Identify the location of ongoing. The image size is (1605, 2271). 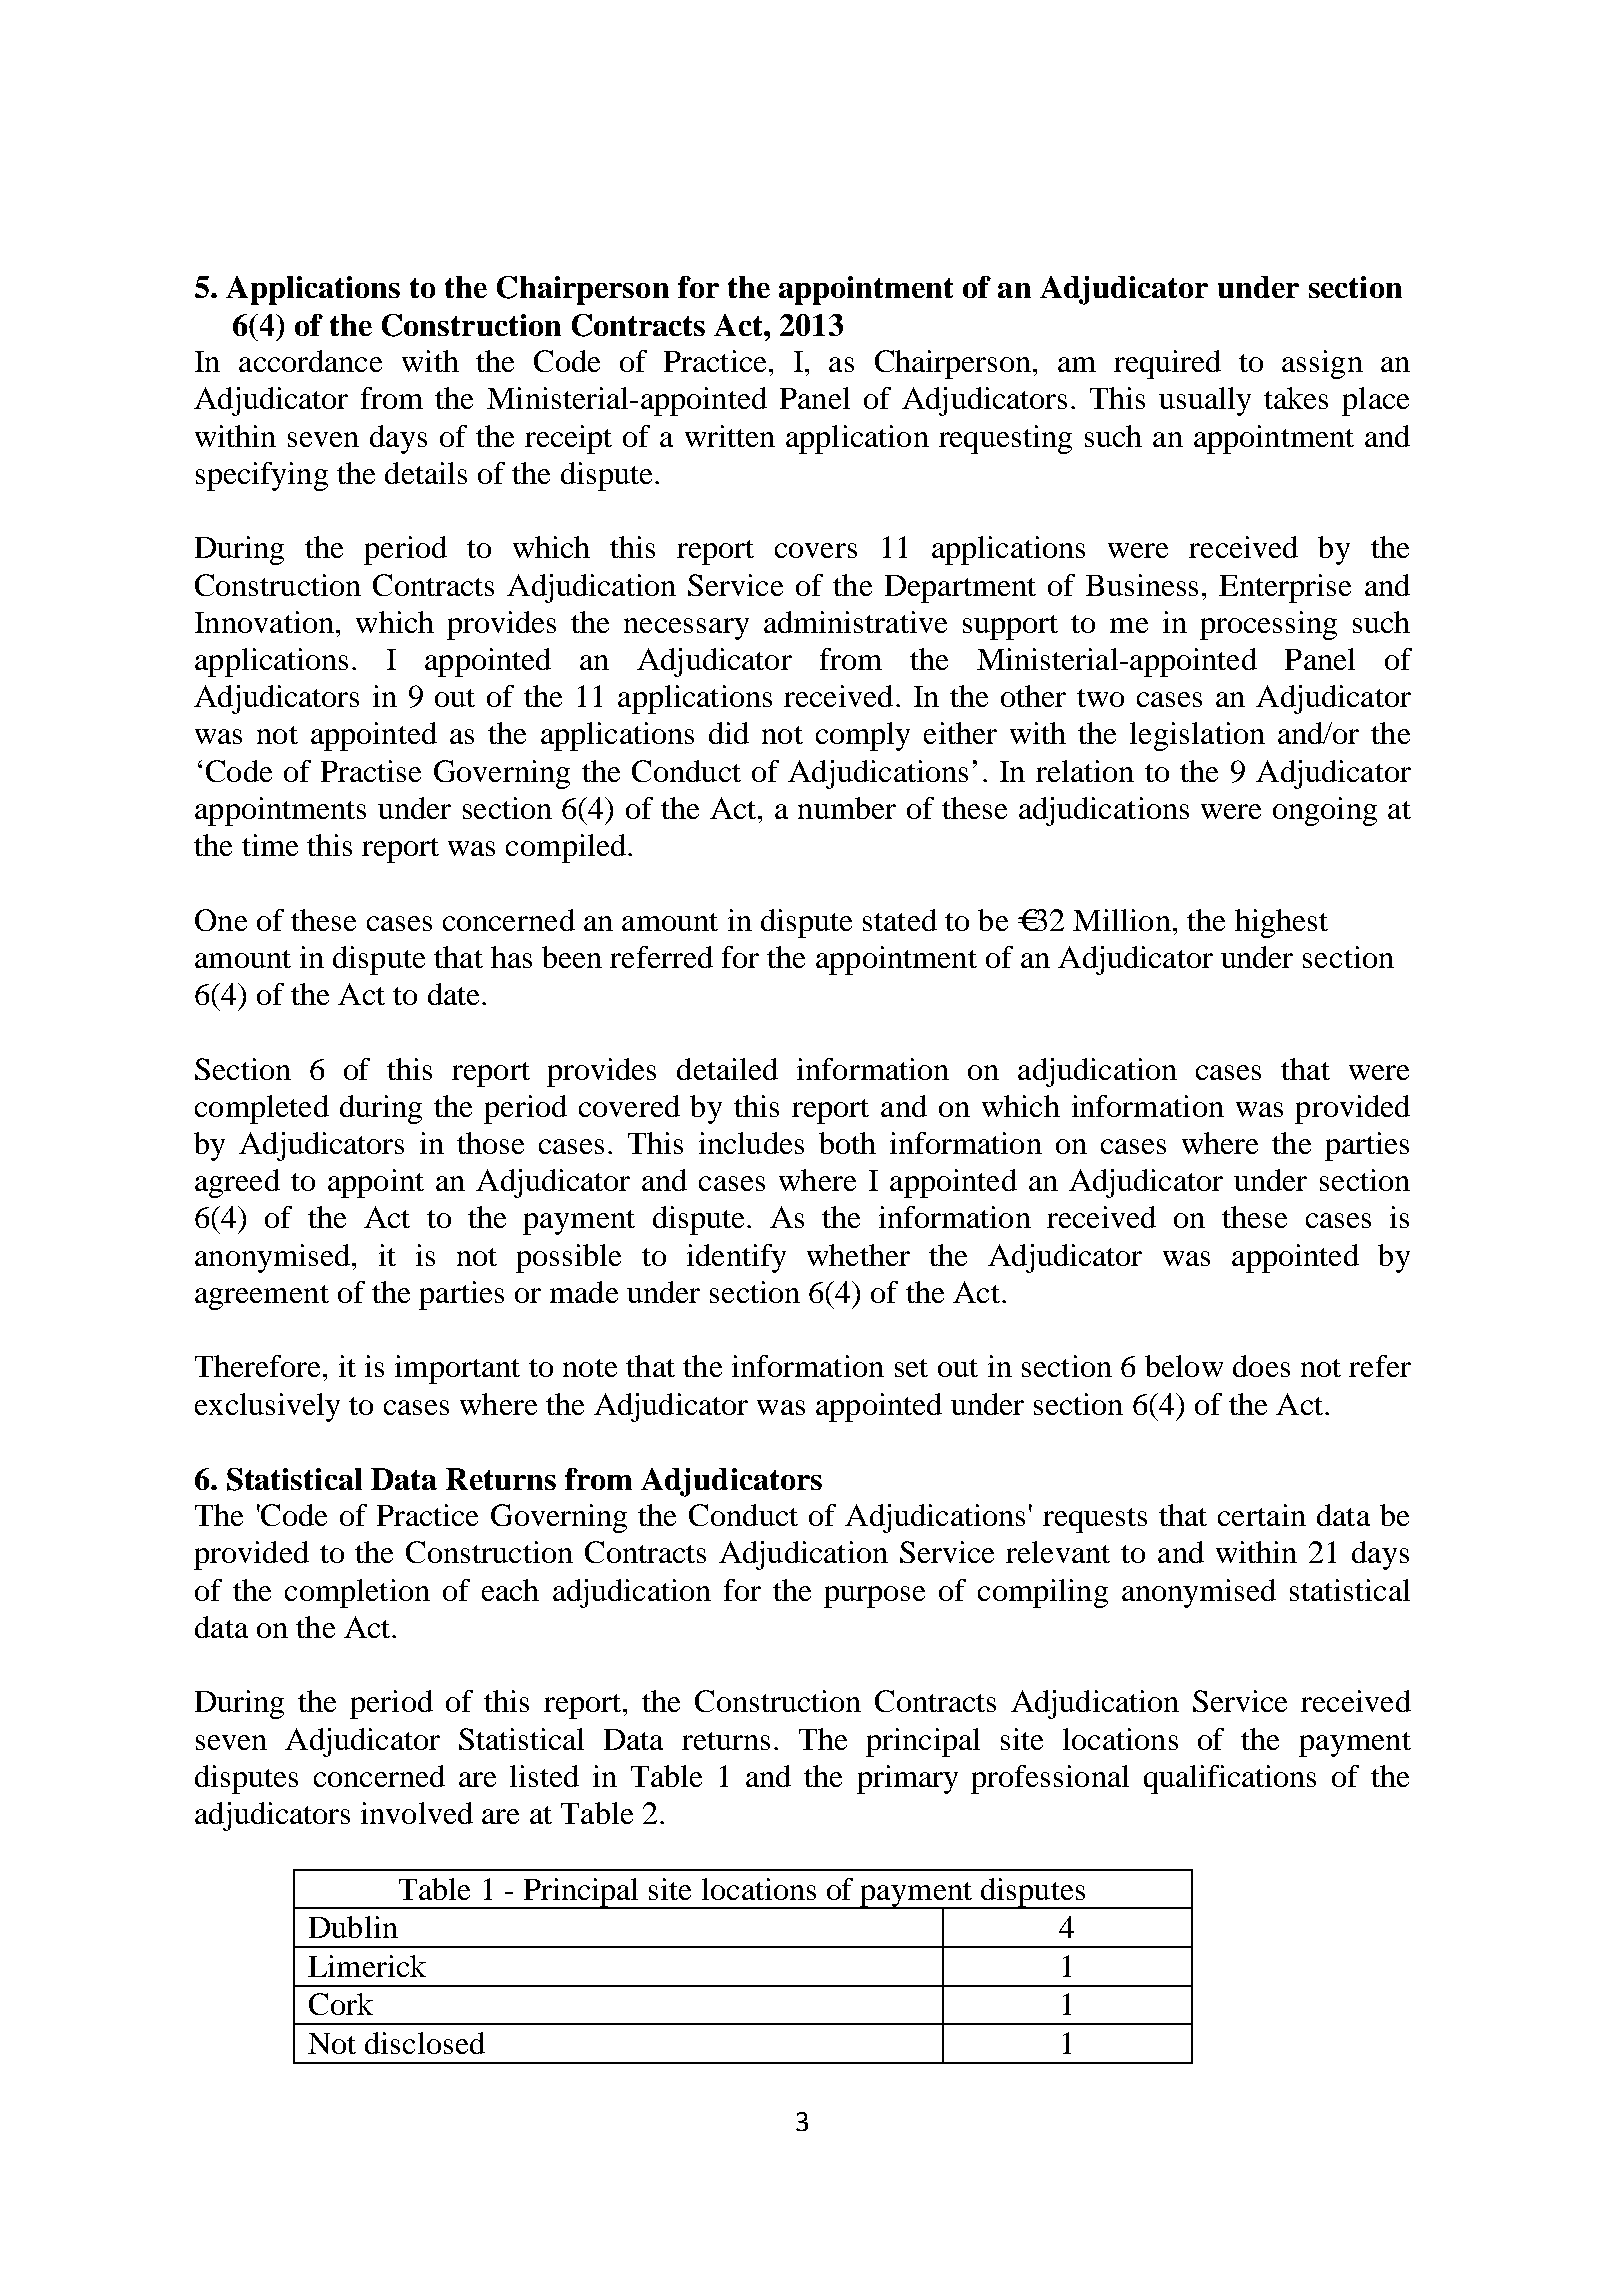
(1325, 811).
